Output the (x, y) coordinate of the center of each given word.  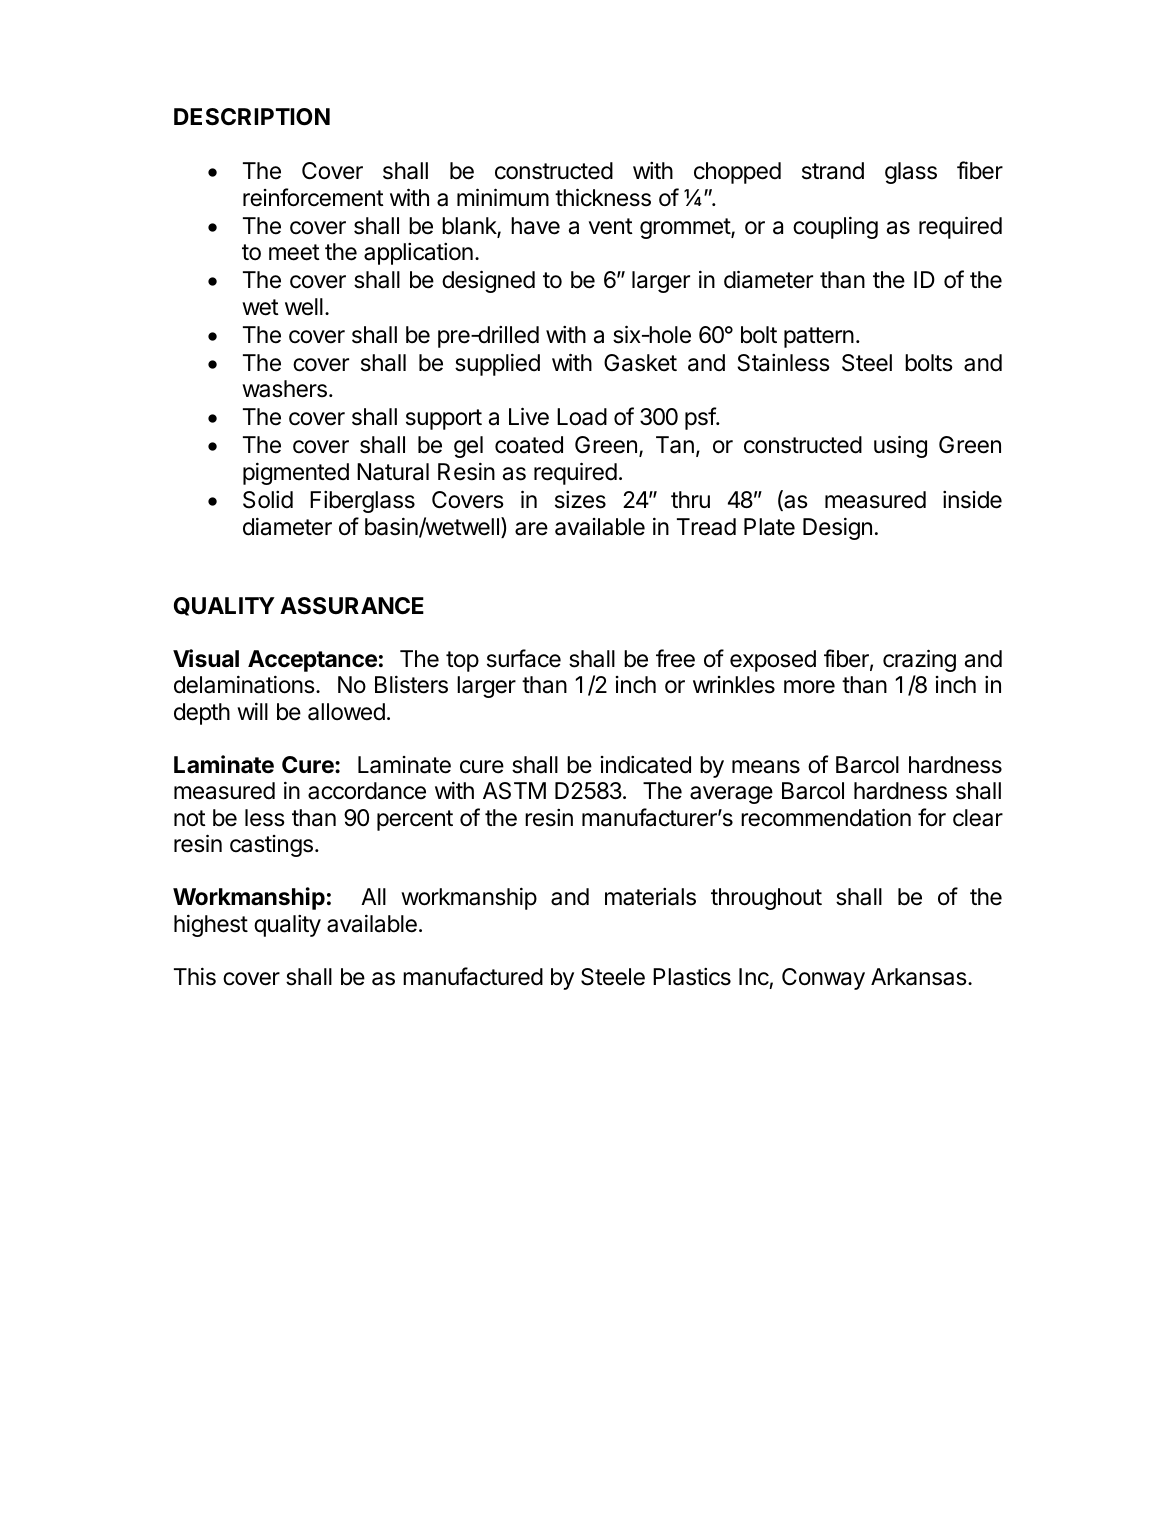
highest (211, 925)
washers (284, 389)
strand (833, 171)
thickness (603, 197)
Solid (268, 500)
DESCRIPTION (252, 117)
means (766, 767)
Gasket (640, 363)
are (531, 529)
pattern (819, 337)
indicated (646, 765)
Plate (769, 527)
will (252, 711)
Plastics (692, 977)
